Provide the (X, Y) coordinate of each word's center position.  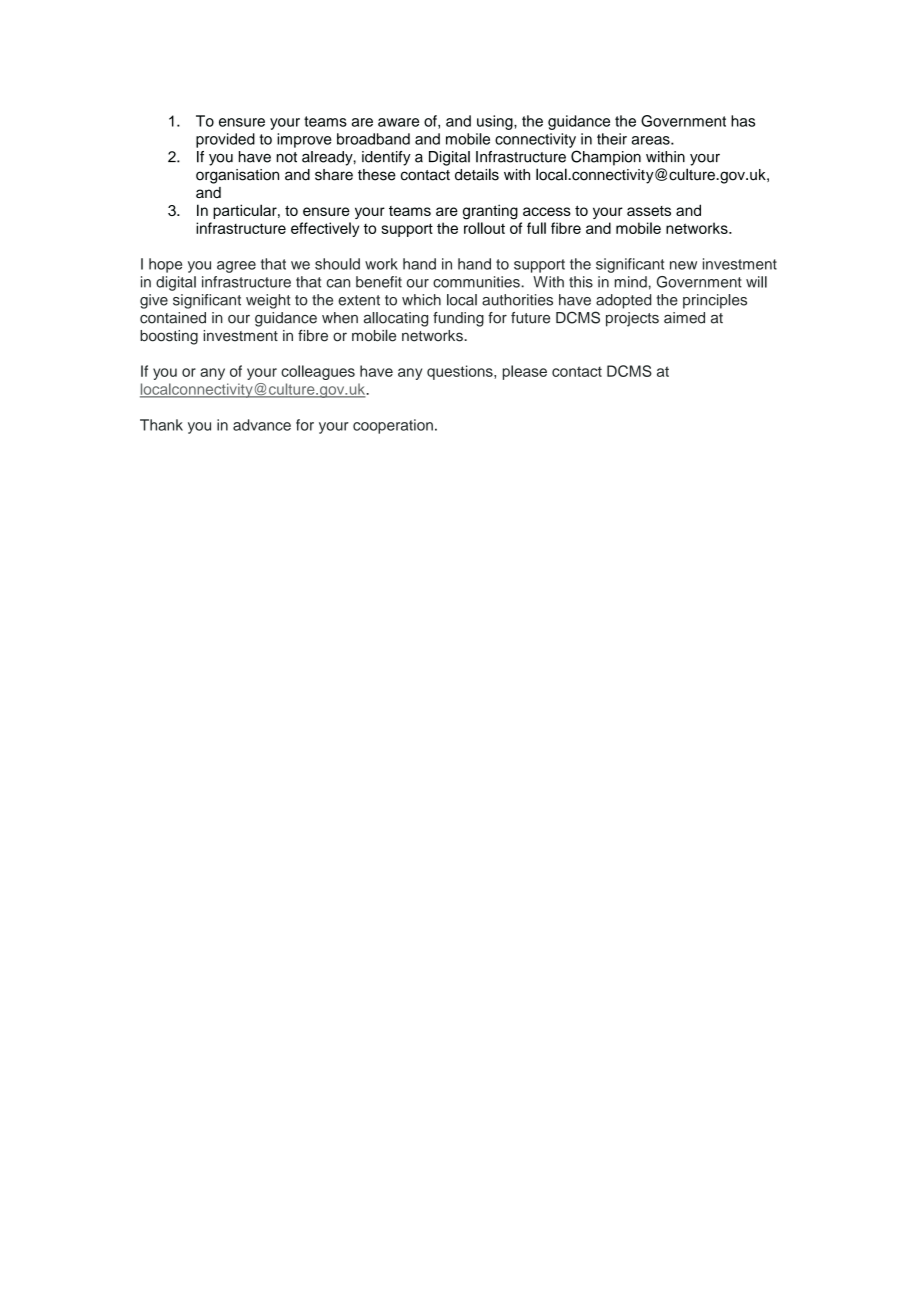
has (743, 121)
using (496, 122)
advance (262, 425)
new (683, 265)
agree (236, 267)
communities (477, 282)
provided (225, 140)
